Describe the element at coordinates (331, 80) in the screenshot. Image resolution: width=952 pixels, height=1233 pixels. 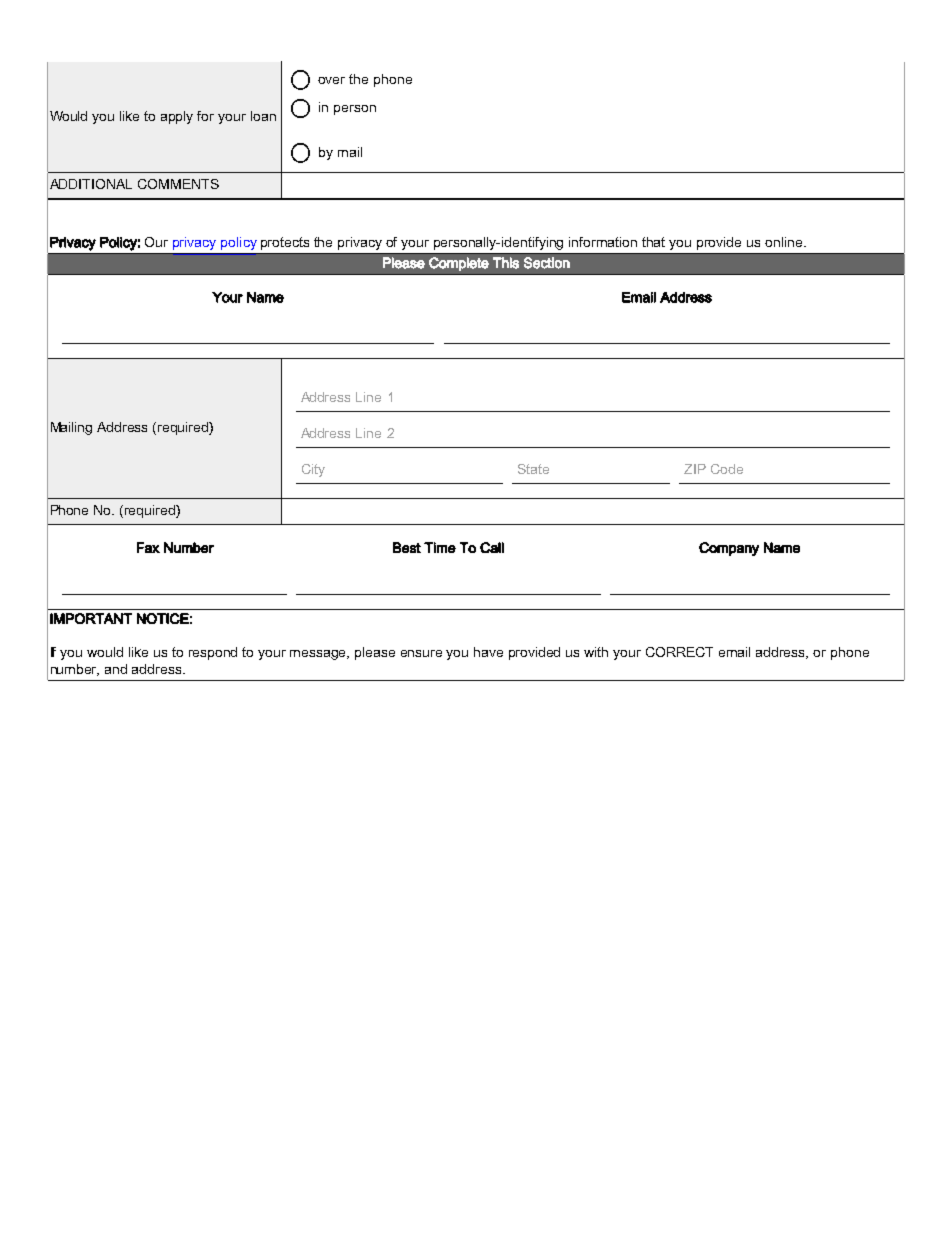
I see `over` at that location.
